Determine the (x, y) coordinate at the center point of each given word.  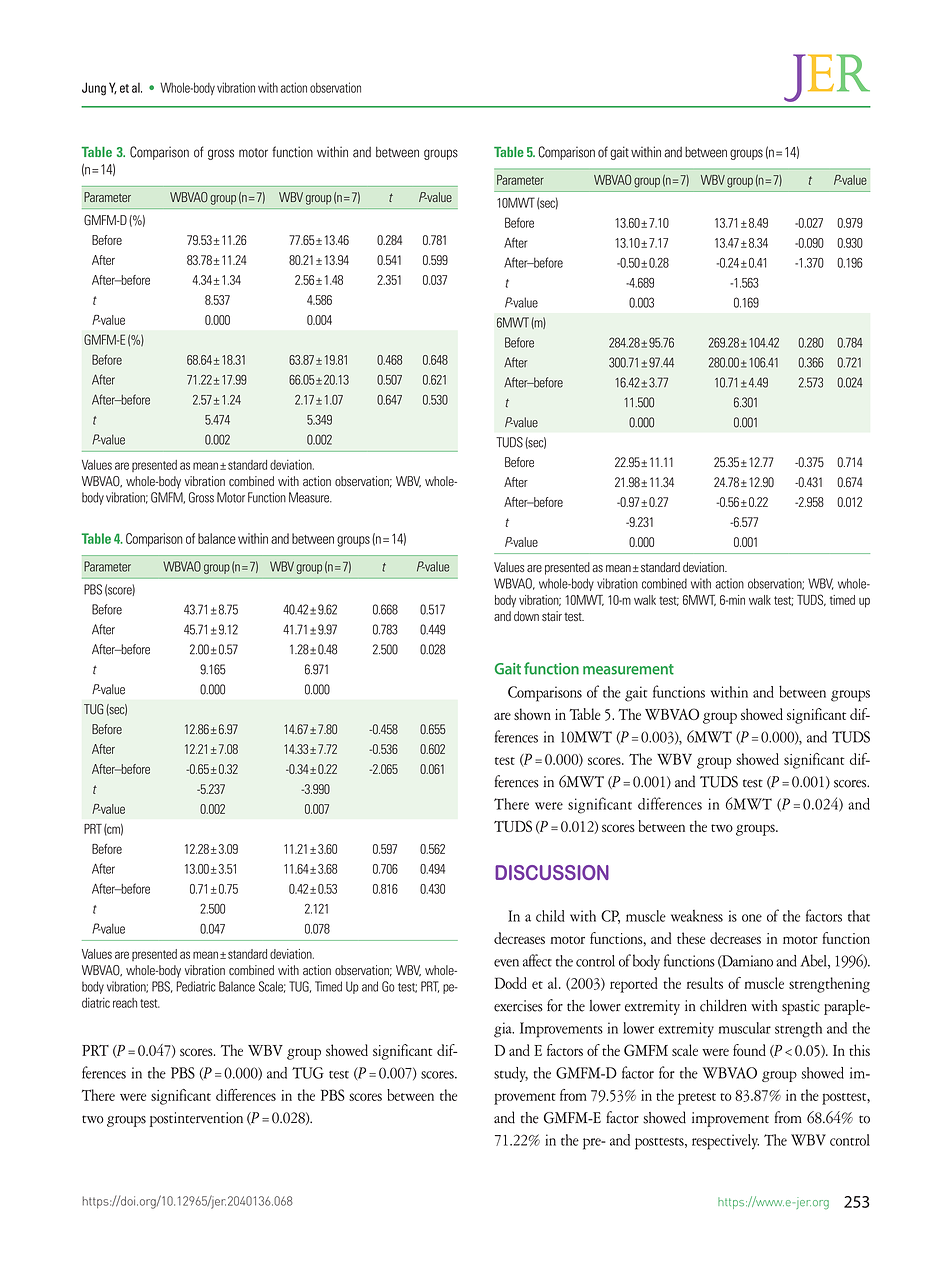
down (526, 616)
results (705, 983)
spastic (801, 1007)
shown (532, 714)
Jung (94, 89)
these (691, 938)
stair (552, 616)
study (511, 1074)
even (506, 963)
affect (537, 960)
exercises (518, 1006)
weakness (697, 916)
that (859, 916)
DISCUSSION (552, 872)
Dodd (511, 983)
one (752, 918)
